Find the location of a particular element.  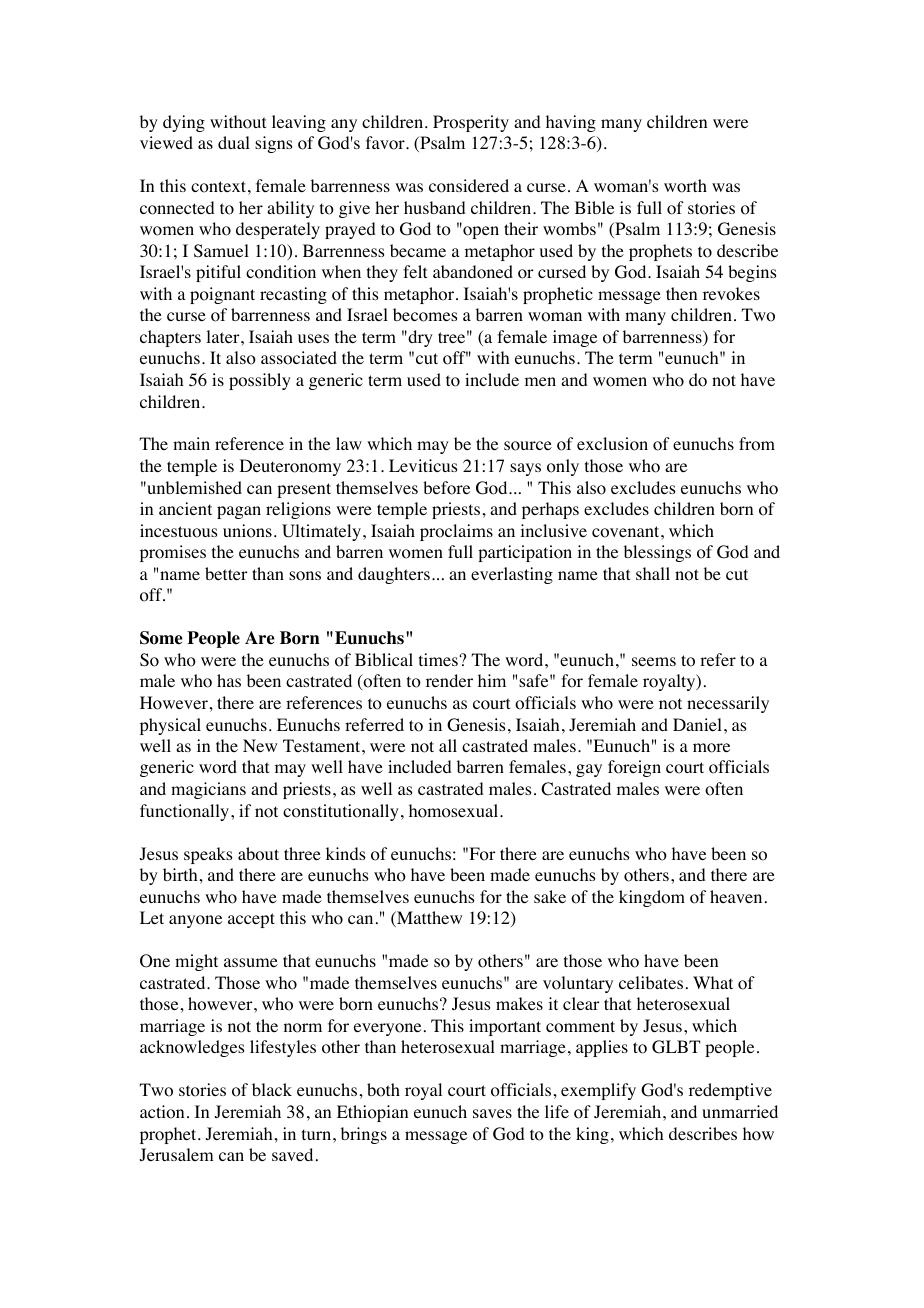

magicians is located at coordinates (208, 790).
